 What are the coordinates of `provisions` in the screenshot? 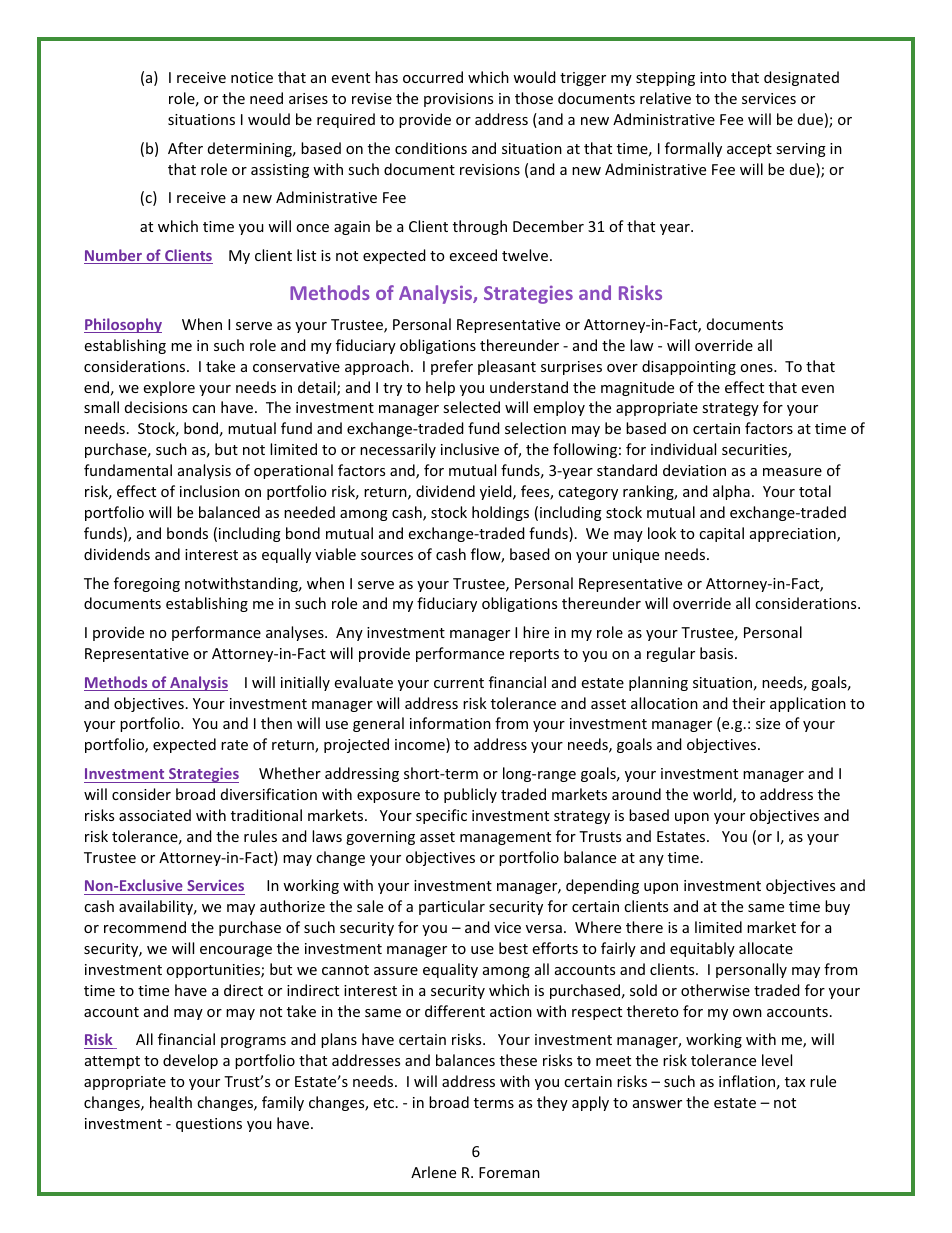 It's located at (458, 100).
